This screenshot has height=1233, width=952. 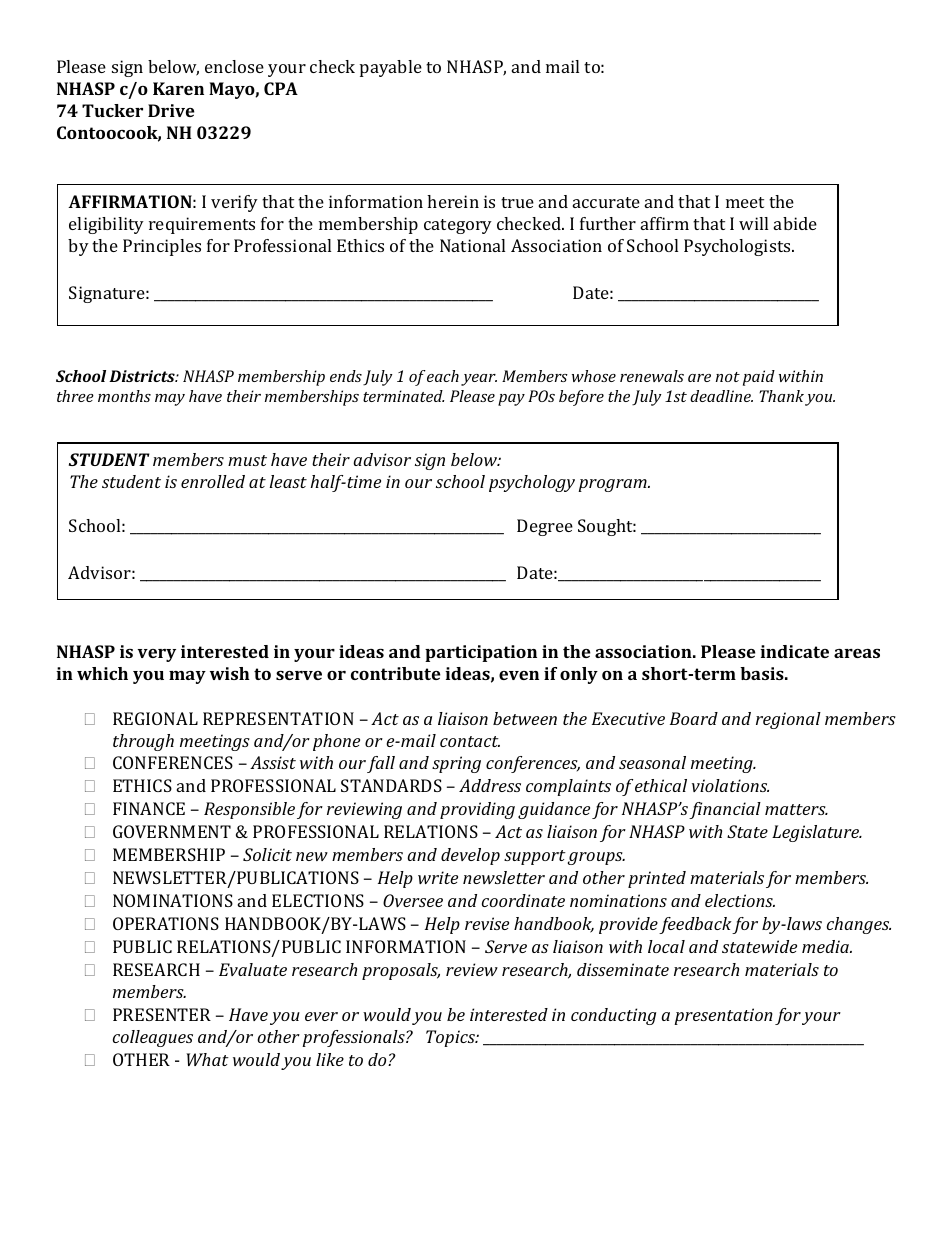 What do you see at coordinates (149, 808) in the screenshot?
I see `FINANCE` at bounding box center [149, 808].
